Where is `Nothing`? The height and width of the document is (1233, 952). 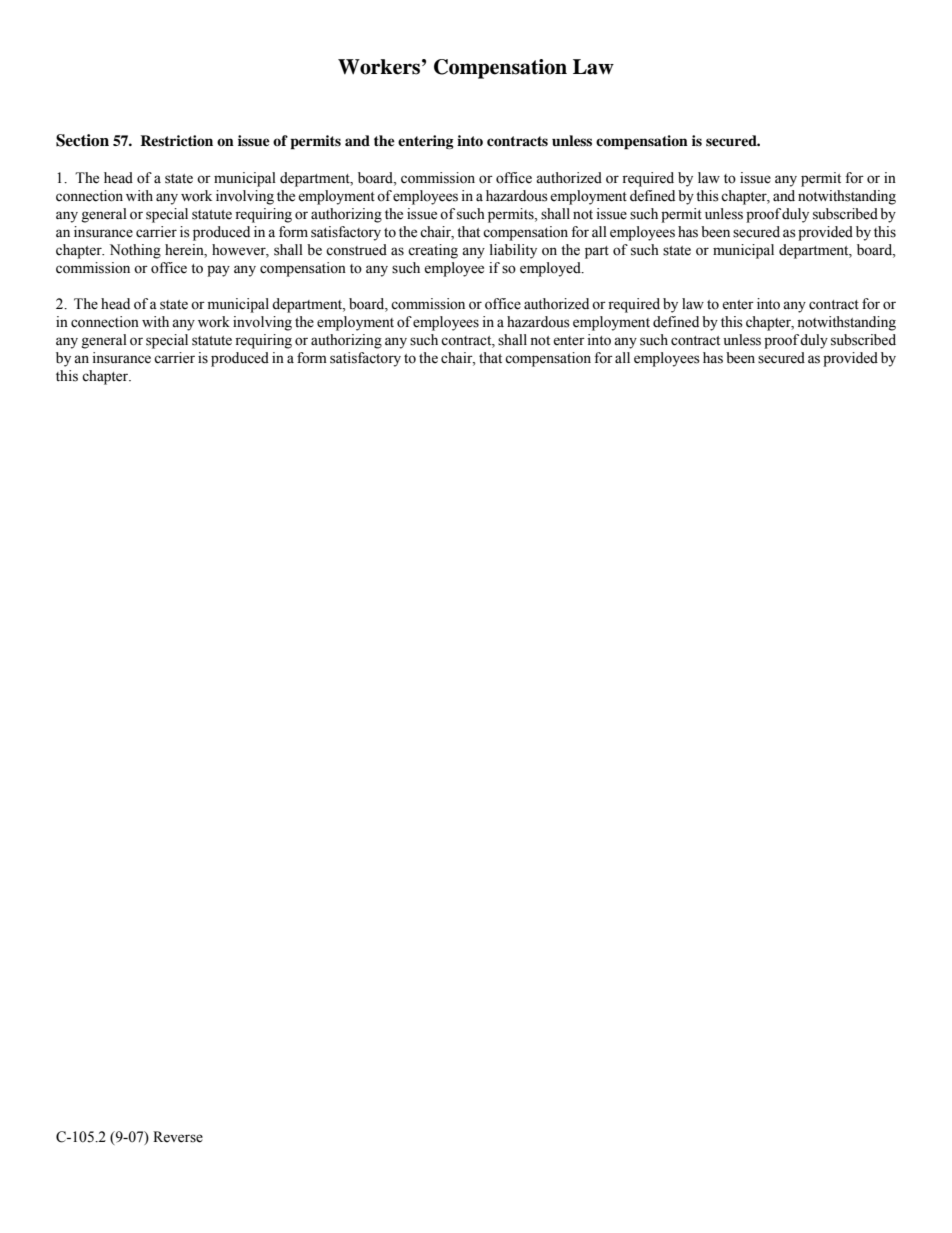 Nothing is located at coordinates (135, 251).
